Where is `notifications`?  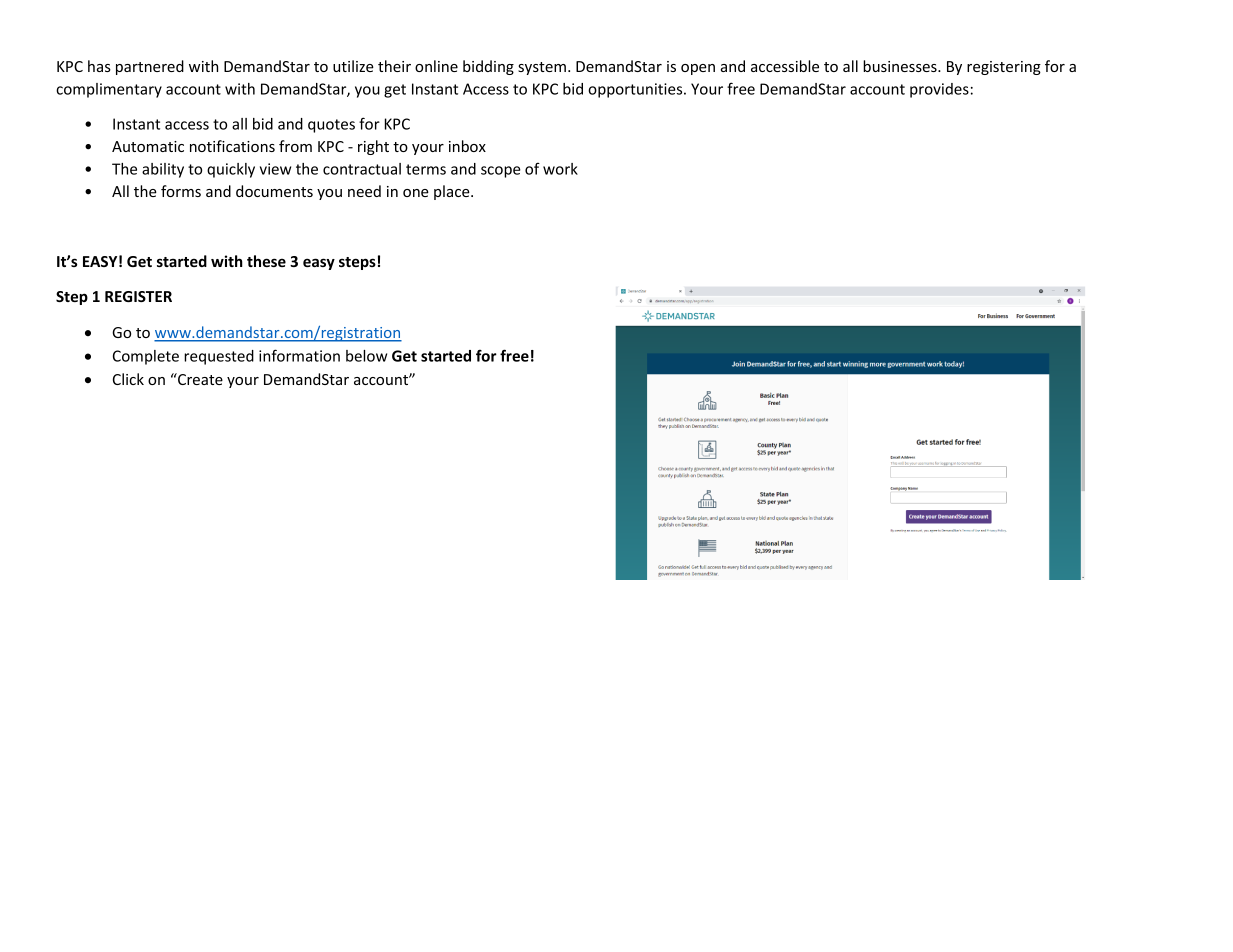 notifications is located at coordinates (232, 146).
